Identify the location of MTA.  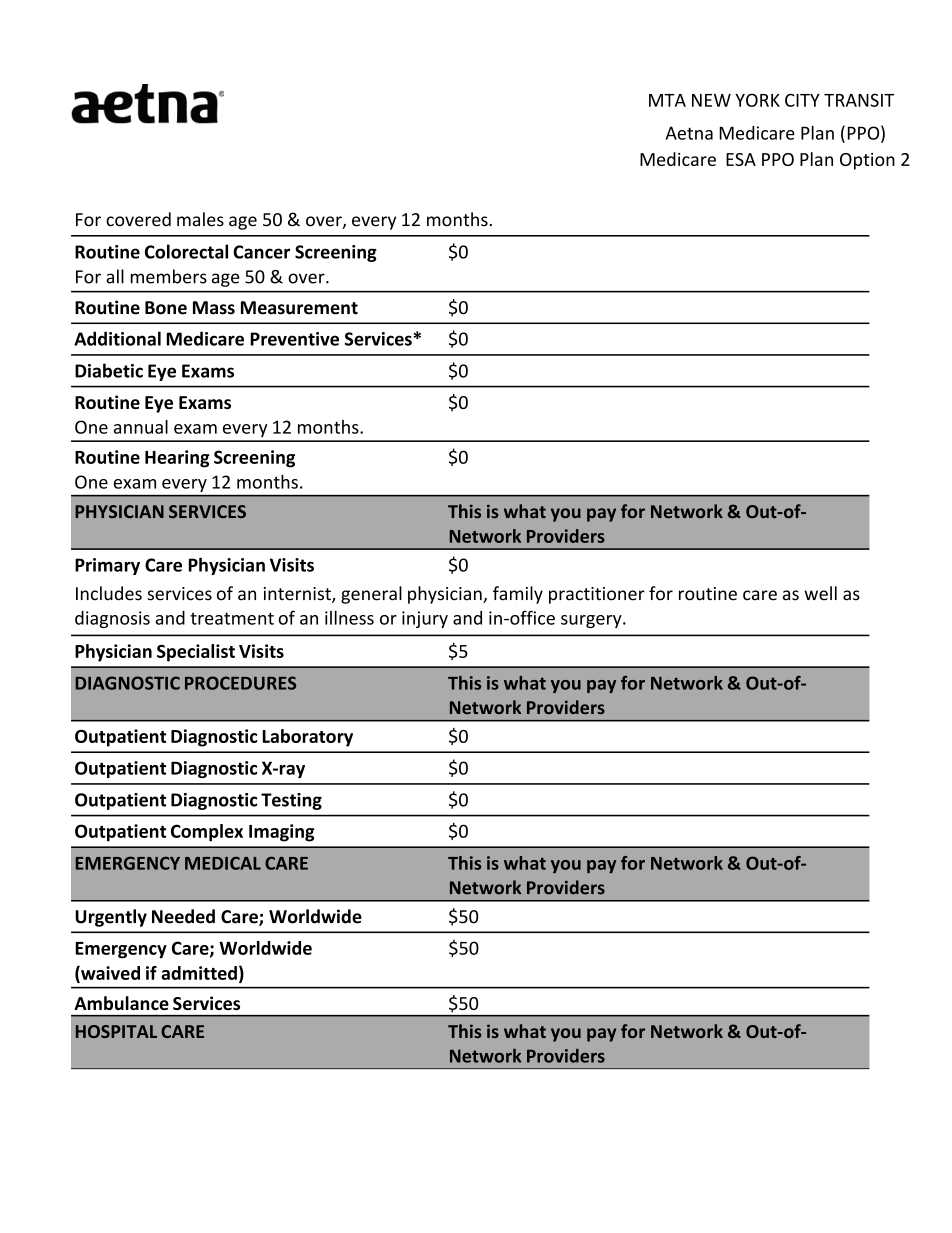
(667, 100).
